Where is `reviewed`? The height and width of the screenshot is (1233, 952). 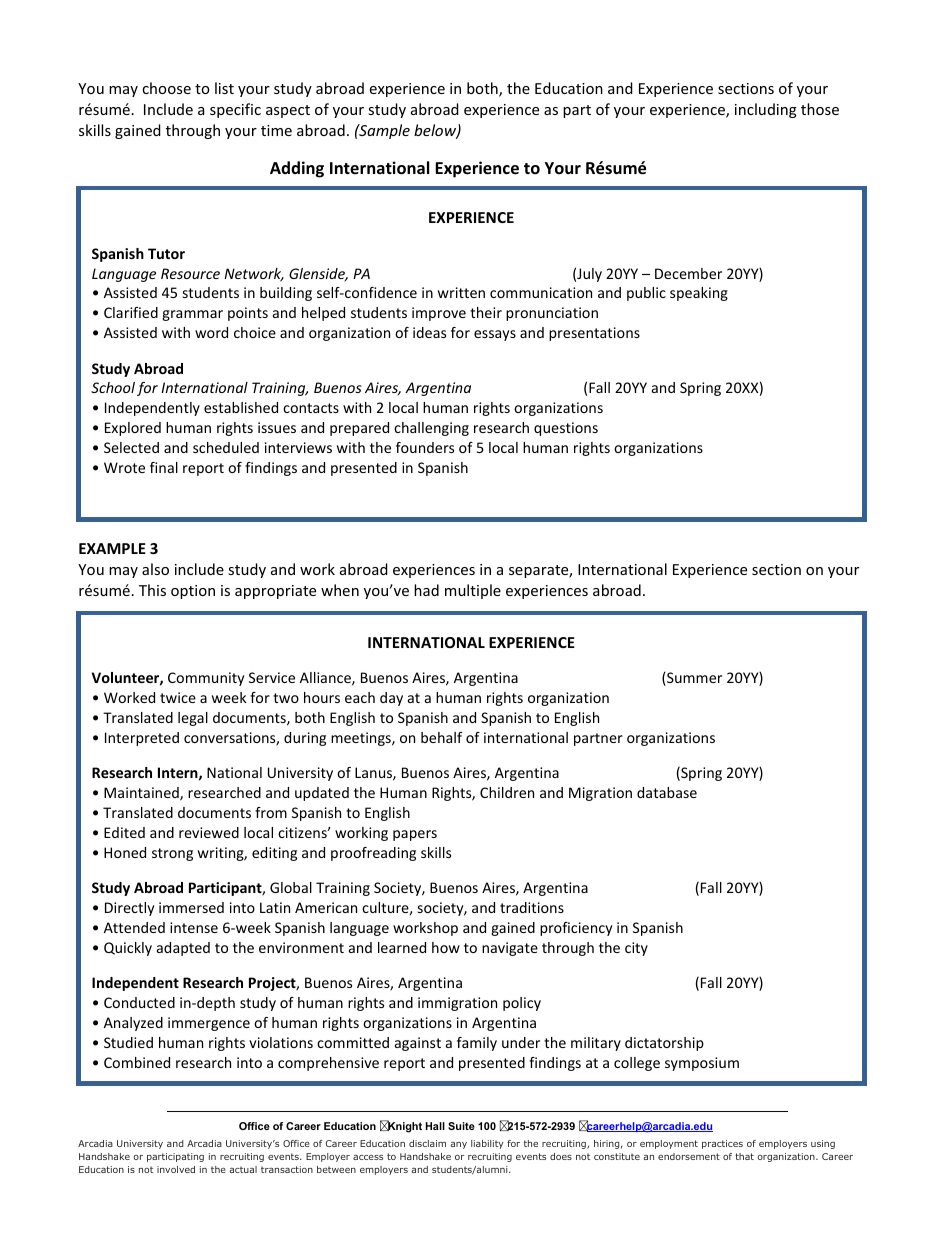
reviewed is located at coordinates (209, 832).
